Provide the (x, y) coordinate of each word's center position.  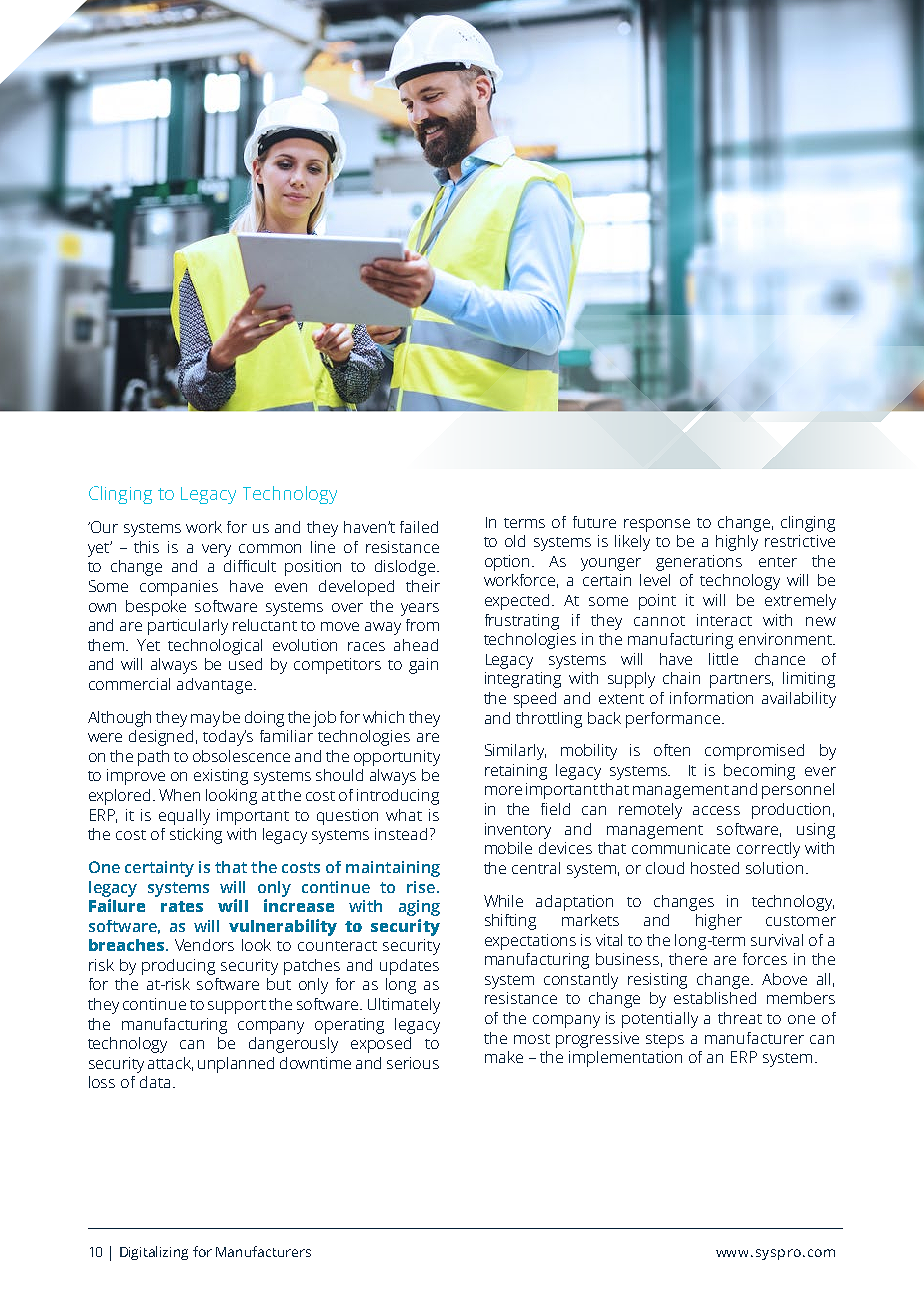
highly (737, 543)
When (179, 795)
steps (665, 1041)
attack (170, 1064)
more (503, 790)
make (504, 1057)
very (216, 550)
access (716, 810)
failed (419, 527)
